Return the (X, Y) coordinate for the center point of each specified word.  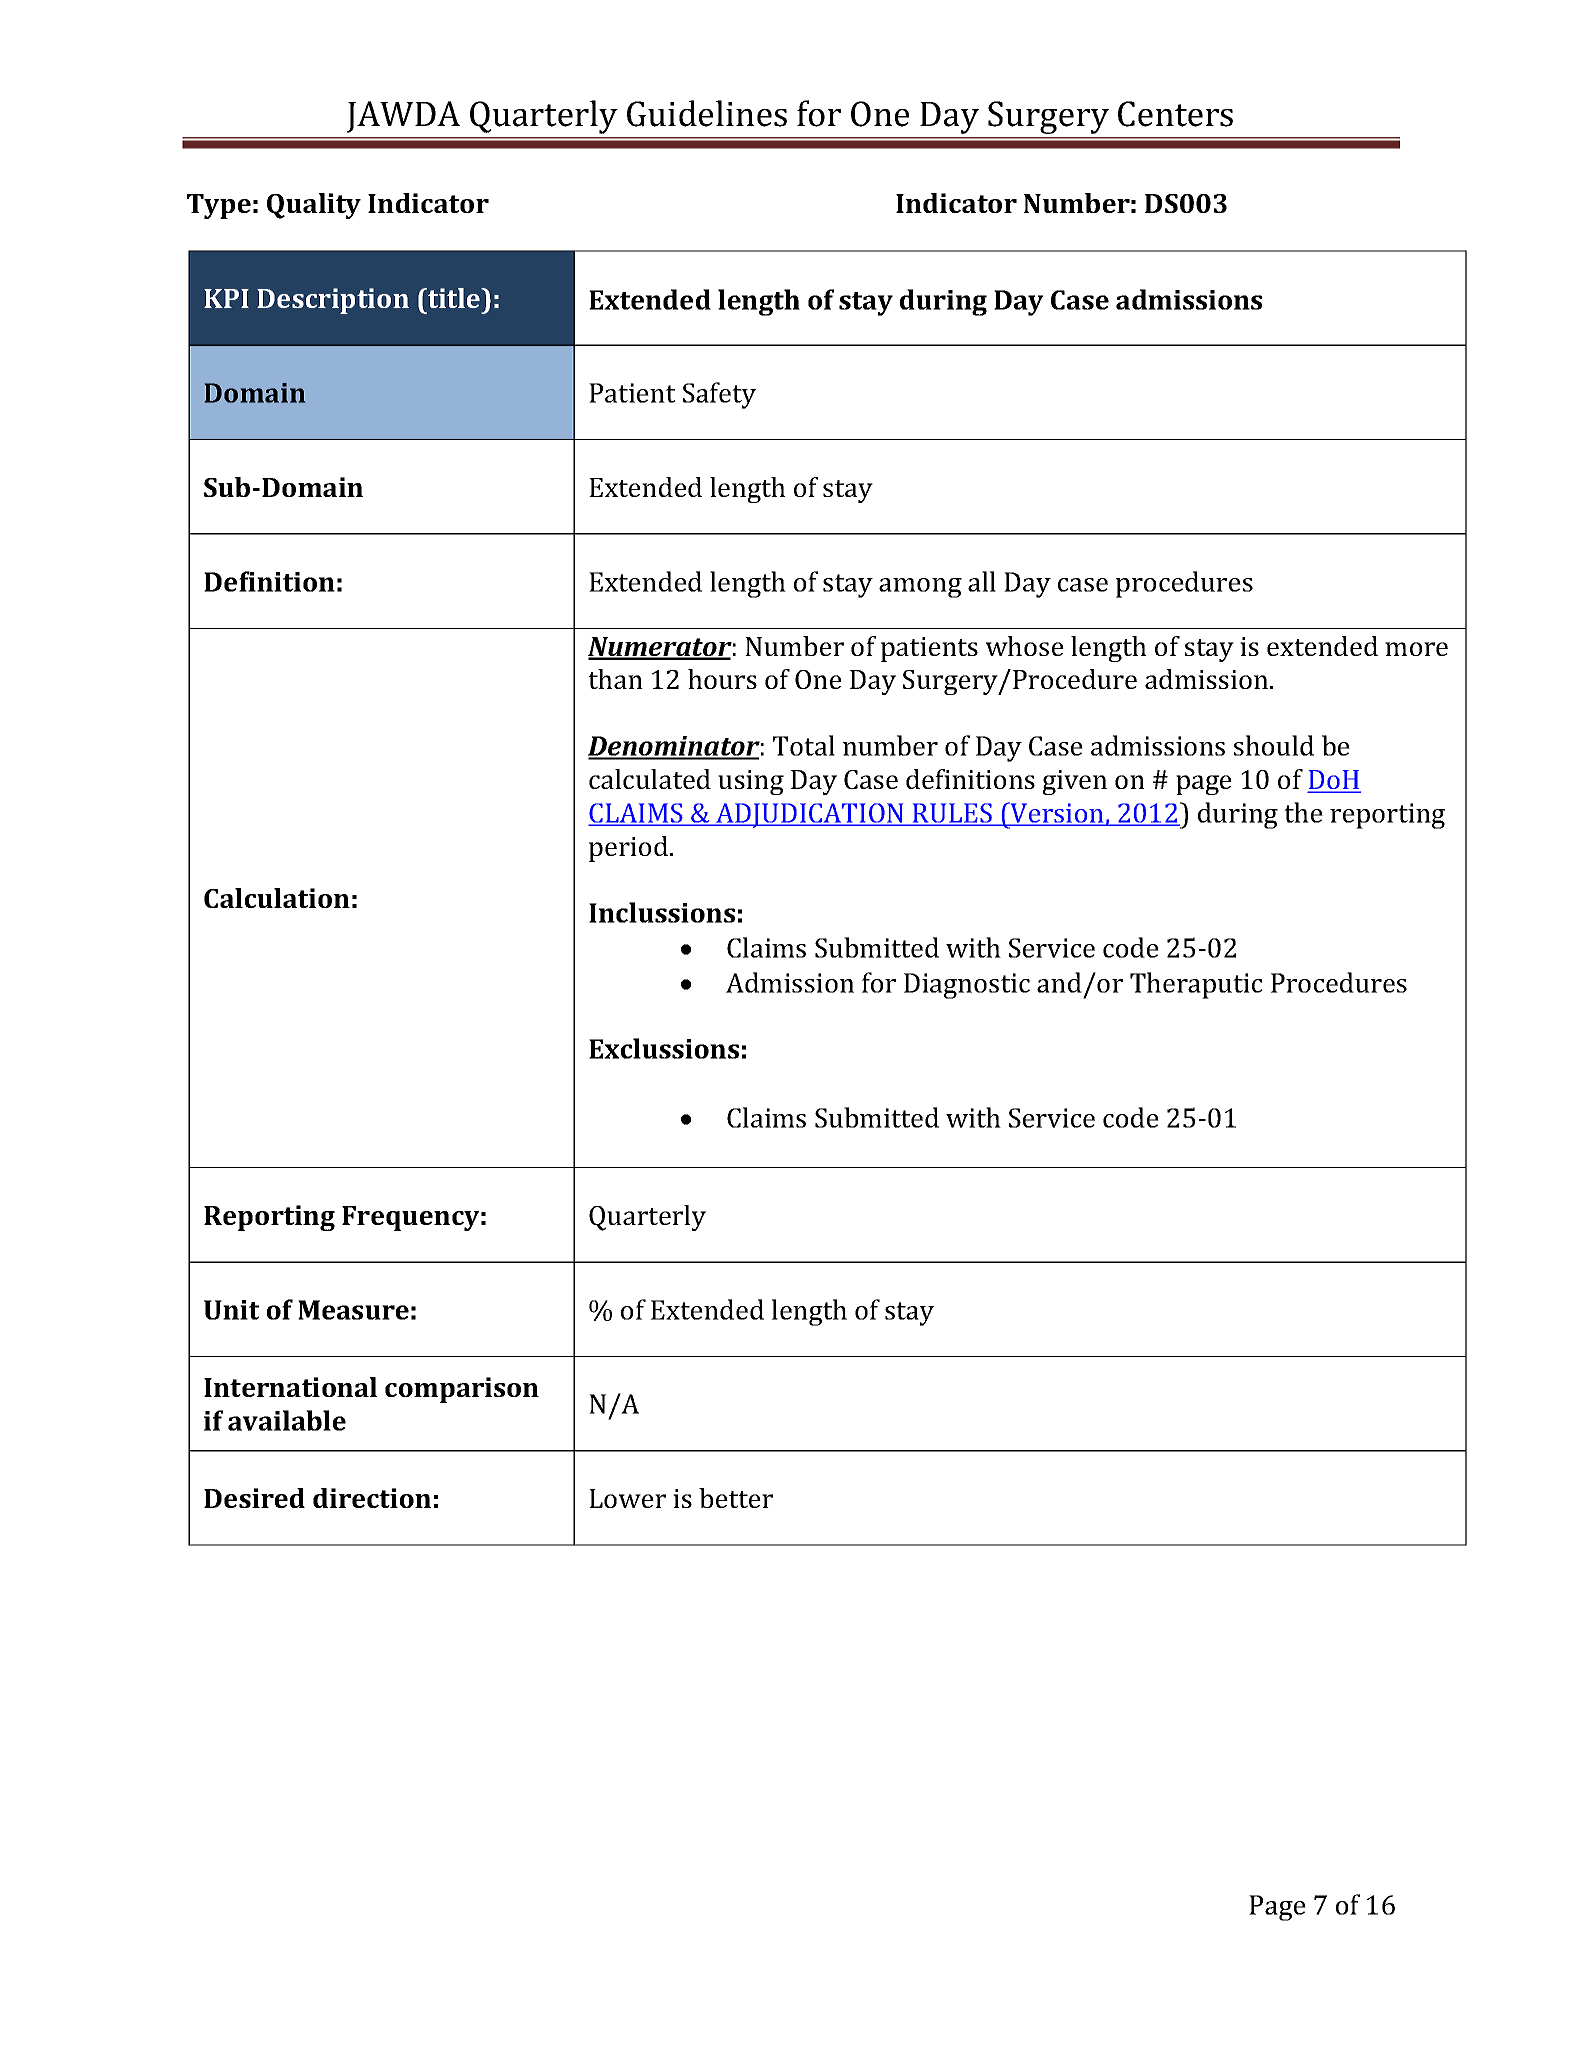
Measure (353, 1310)
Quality (314, 206)
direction (372, 1498)
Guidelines (707, 113)
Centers (1175, 114)
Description (333, 301)
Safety (719, 395)
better (736, 1498)
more (1416, 649)
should (1274, 745)
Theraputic (1196, 985)
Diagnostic (967, 986)
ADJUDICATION (810, 815)
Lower (627, 1498)
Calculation (277, 898)
